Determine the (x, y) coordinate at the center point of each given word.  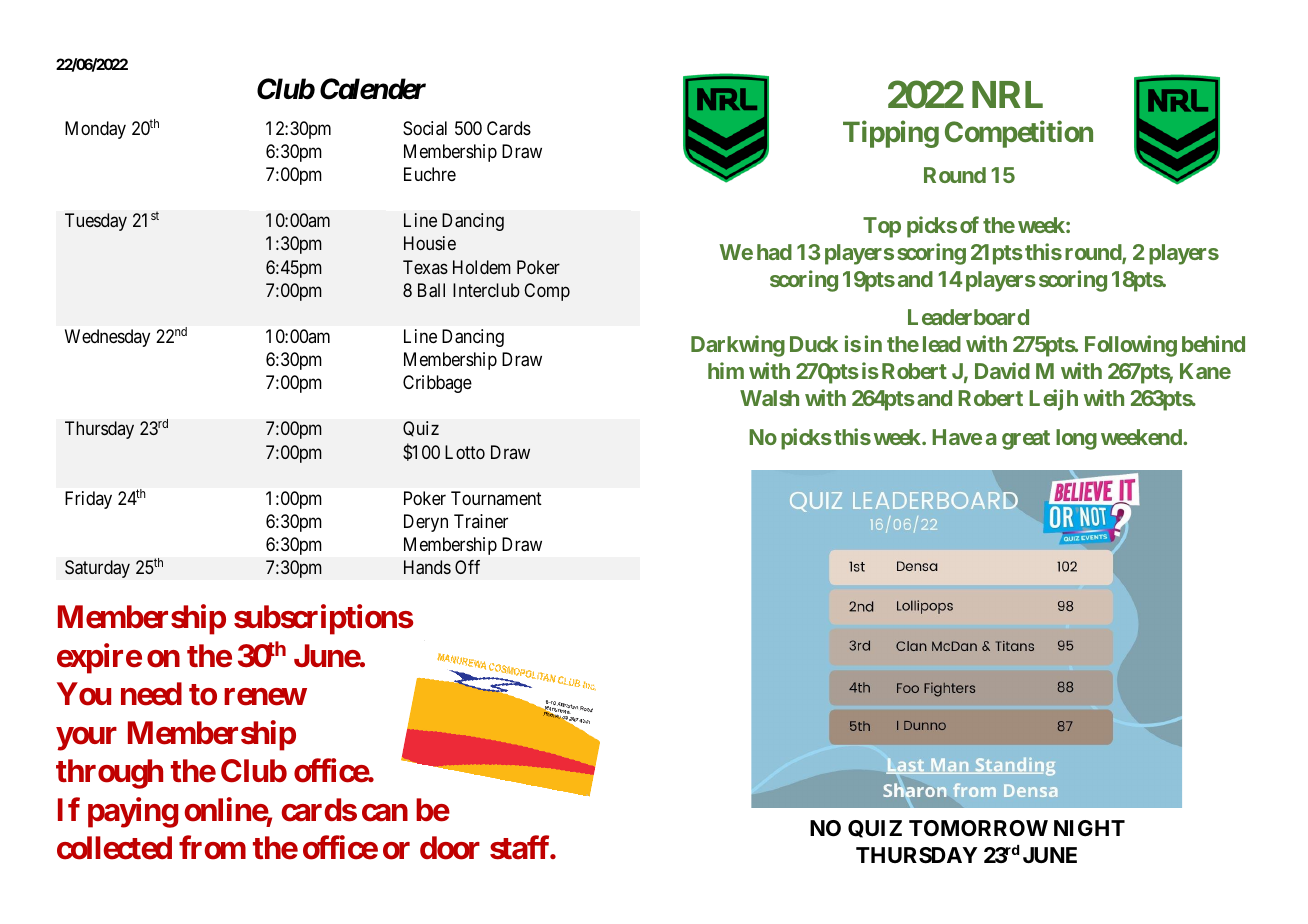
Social (425, 128)
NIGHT (1089, 828)
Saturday (97, 569)
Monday (95, 130)
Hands (427, 567)
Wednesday (107, 338)
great (1026, 440)
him (726, 370)
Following (1131, 346)
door (450, 848)
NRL (1007, 94)
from (212, 848)
